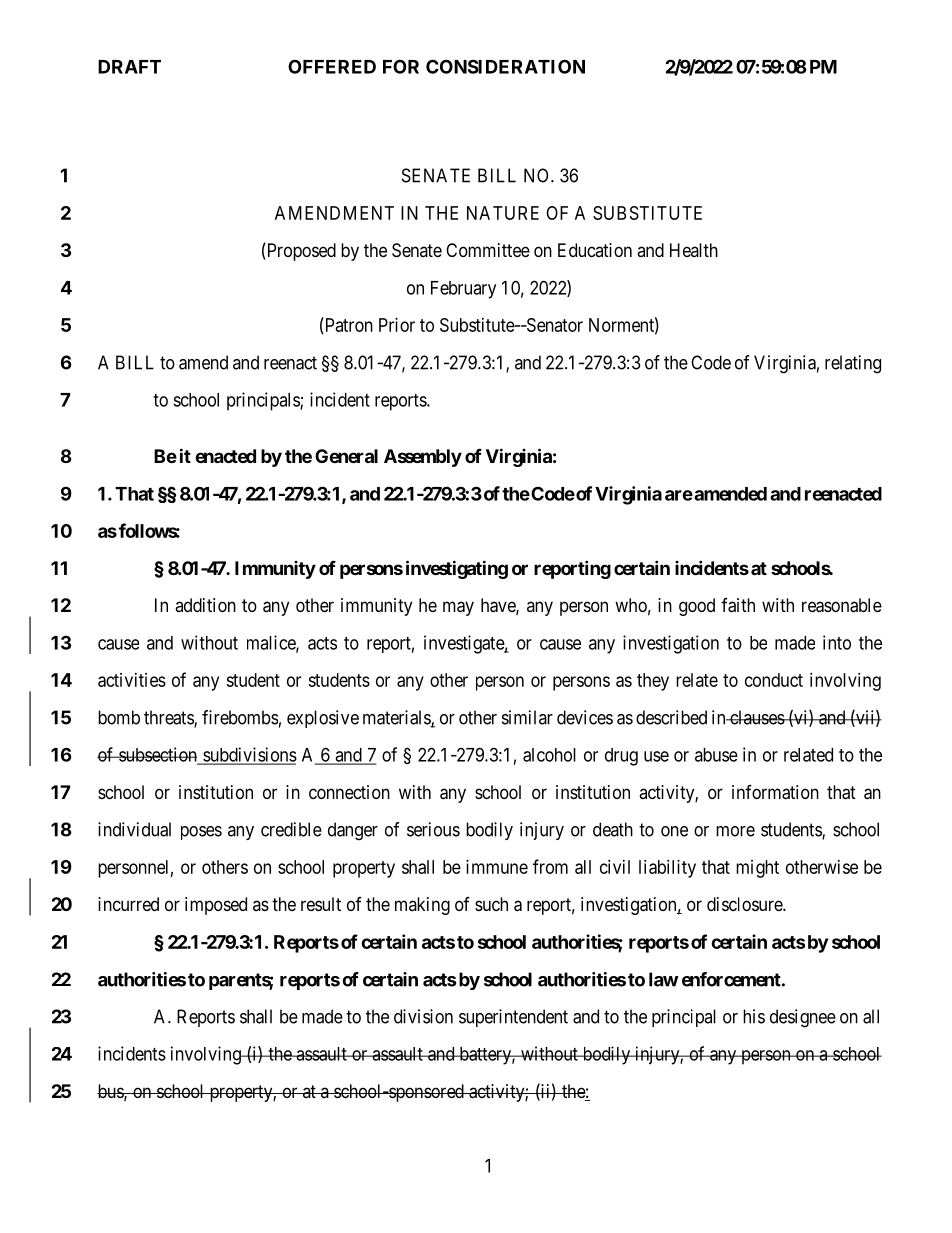 The height and width of the screenshot is (1233, 952). I want to click on Health, so click(694, 250).
